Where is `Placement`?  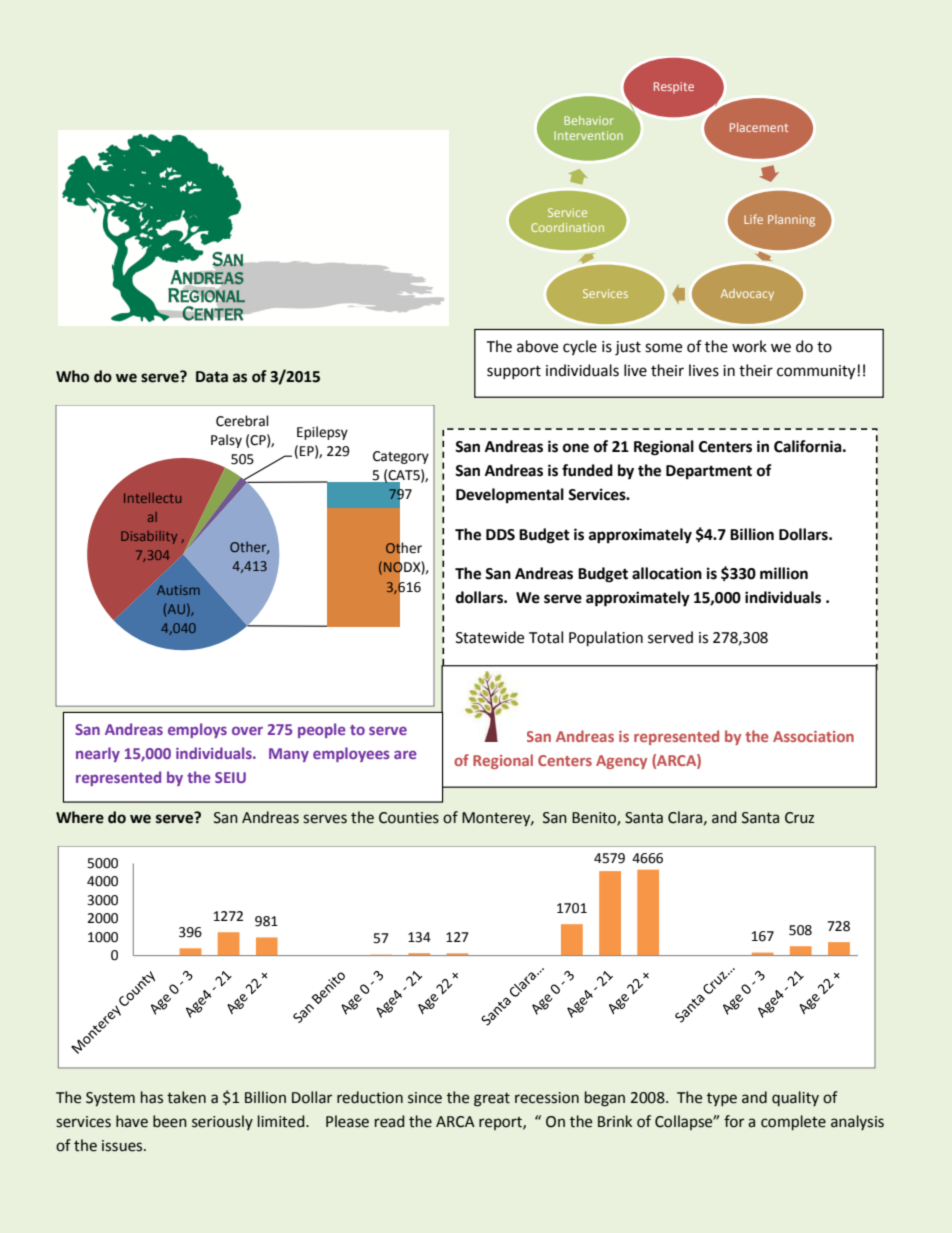 Placement is located at coordinates (759, 127).
